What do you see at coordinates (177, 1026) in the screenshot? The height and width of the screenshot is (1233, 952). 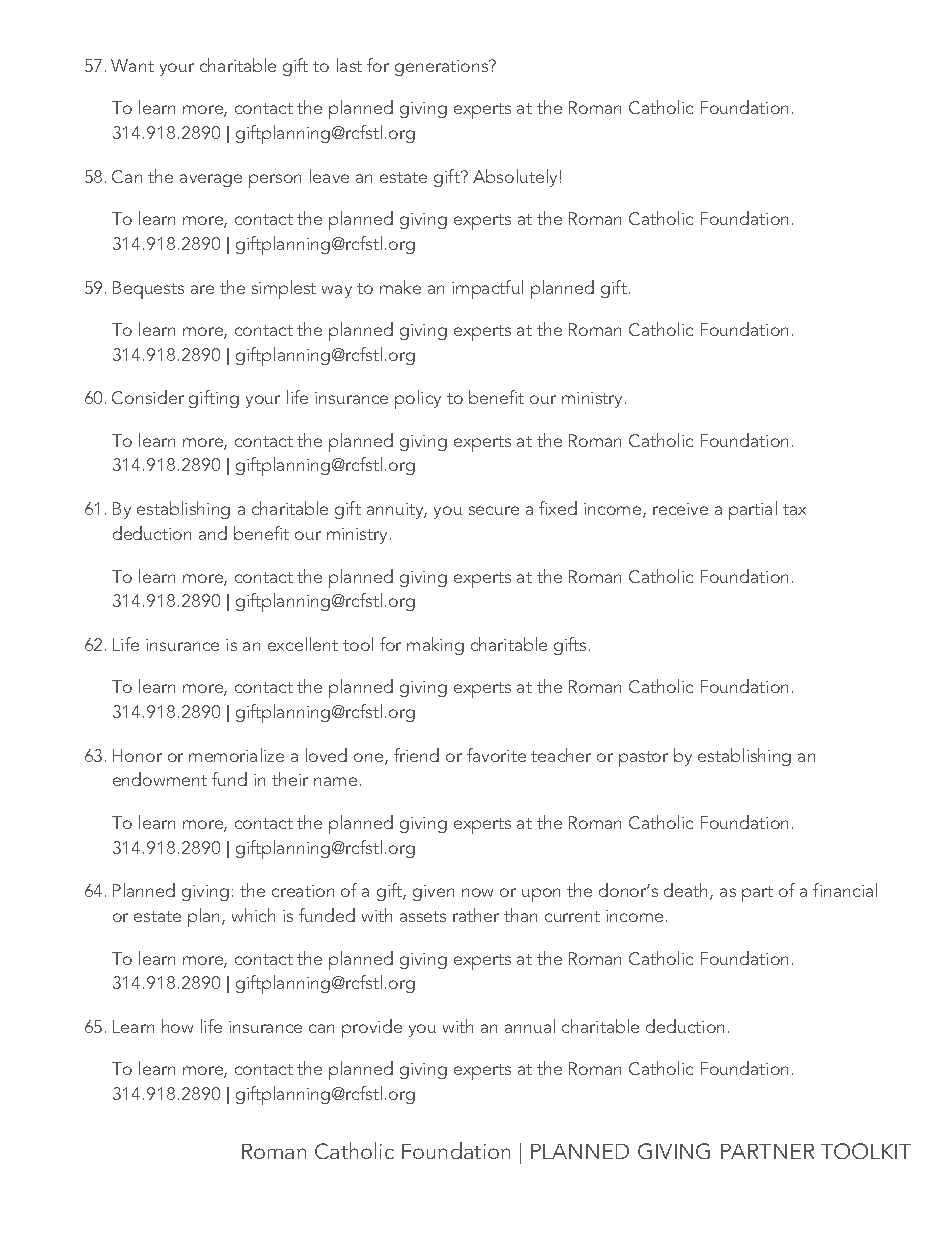 I see `how` at bounding box center [177, 1026].
